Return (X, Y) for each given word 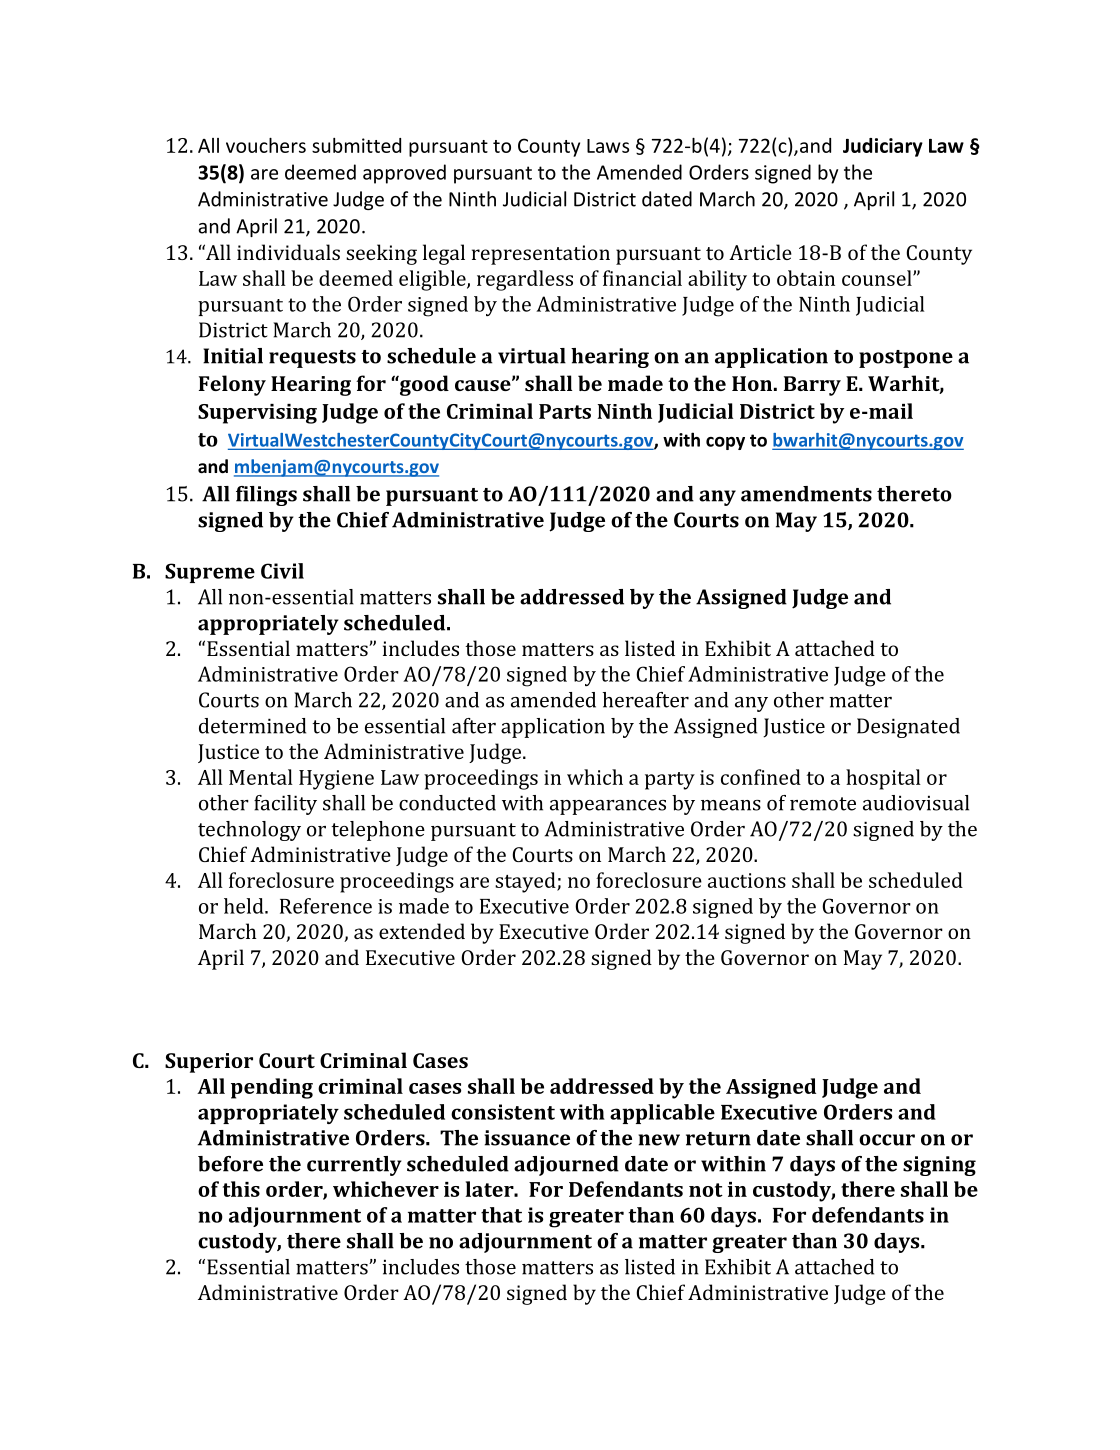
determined (252, 726)
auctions (747, 880)
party (670, 781)
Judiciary (883, 147)
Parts (565, 411)
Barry (812, 386)
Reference (326, 906)
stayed (526, 882)
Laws (608, 146)
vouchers (266, 145)
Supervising (257, 414)
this (241, 1189)
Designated (908, 728)
